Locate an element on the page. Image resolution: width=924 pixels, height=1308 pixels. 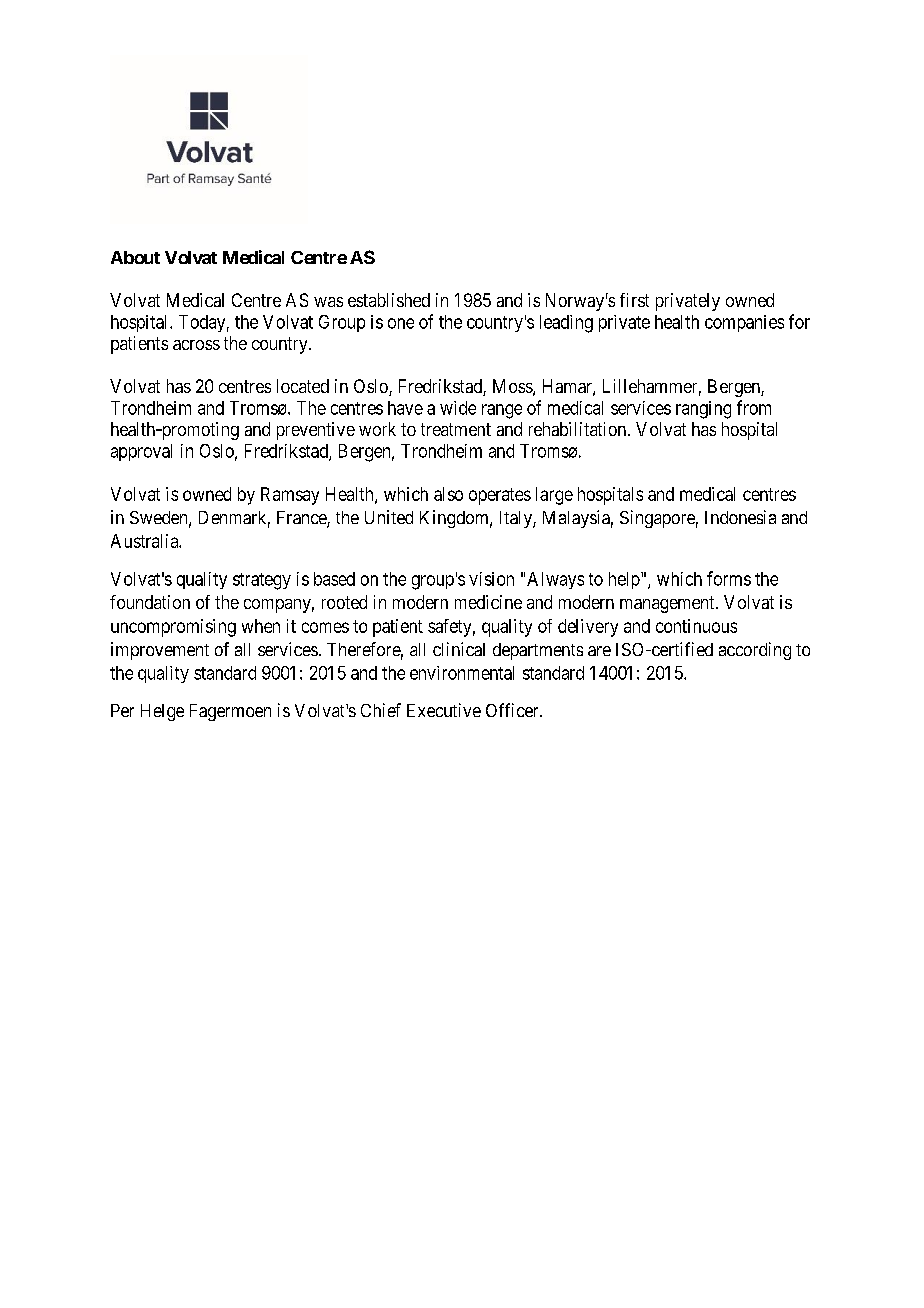
About is located at coordinates (135, 257).
